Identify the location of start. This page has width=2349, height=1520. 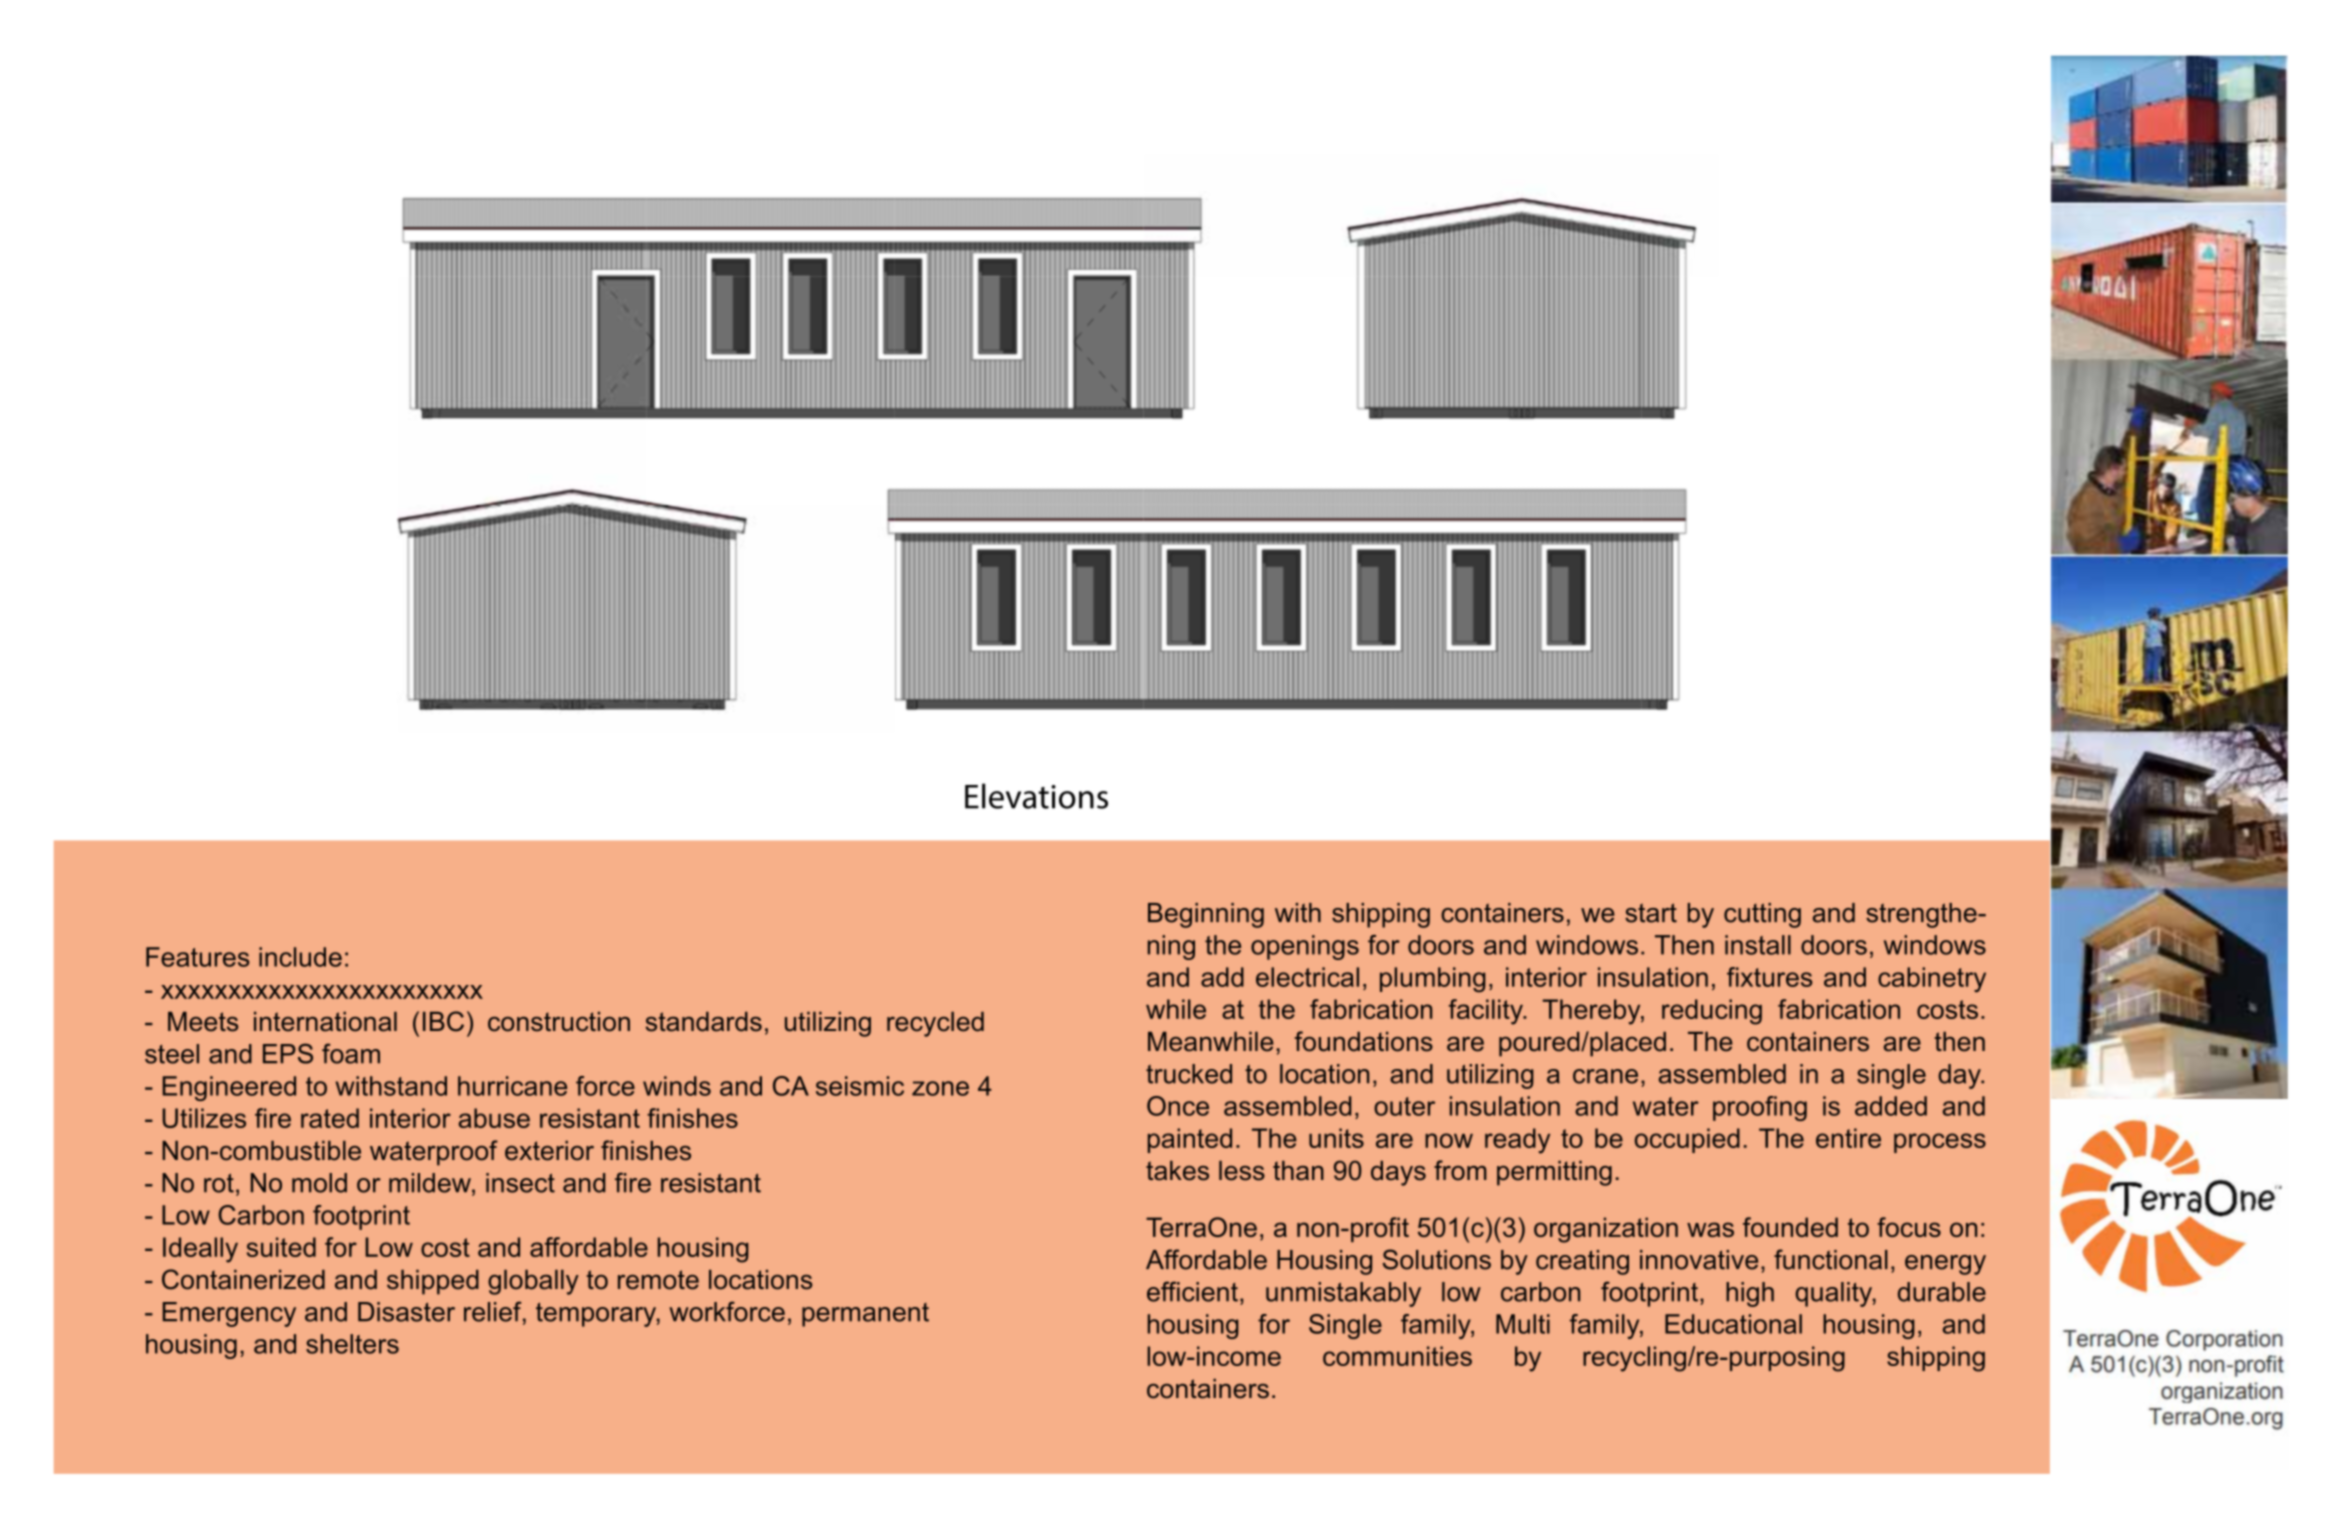
(1651, 913).
